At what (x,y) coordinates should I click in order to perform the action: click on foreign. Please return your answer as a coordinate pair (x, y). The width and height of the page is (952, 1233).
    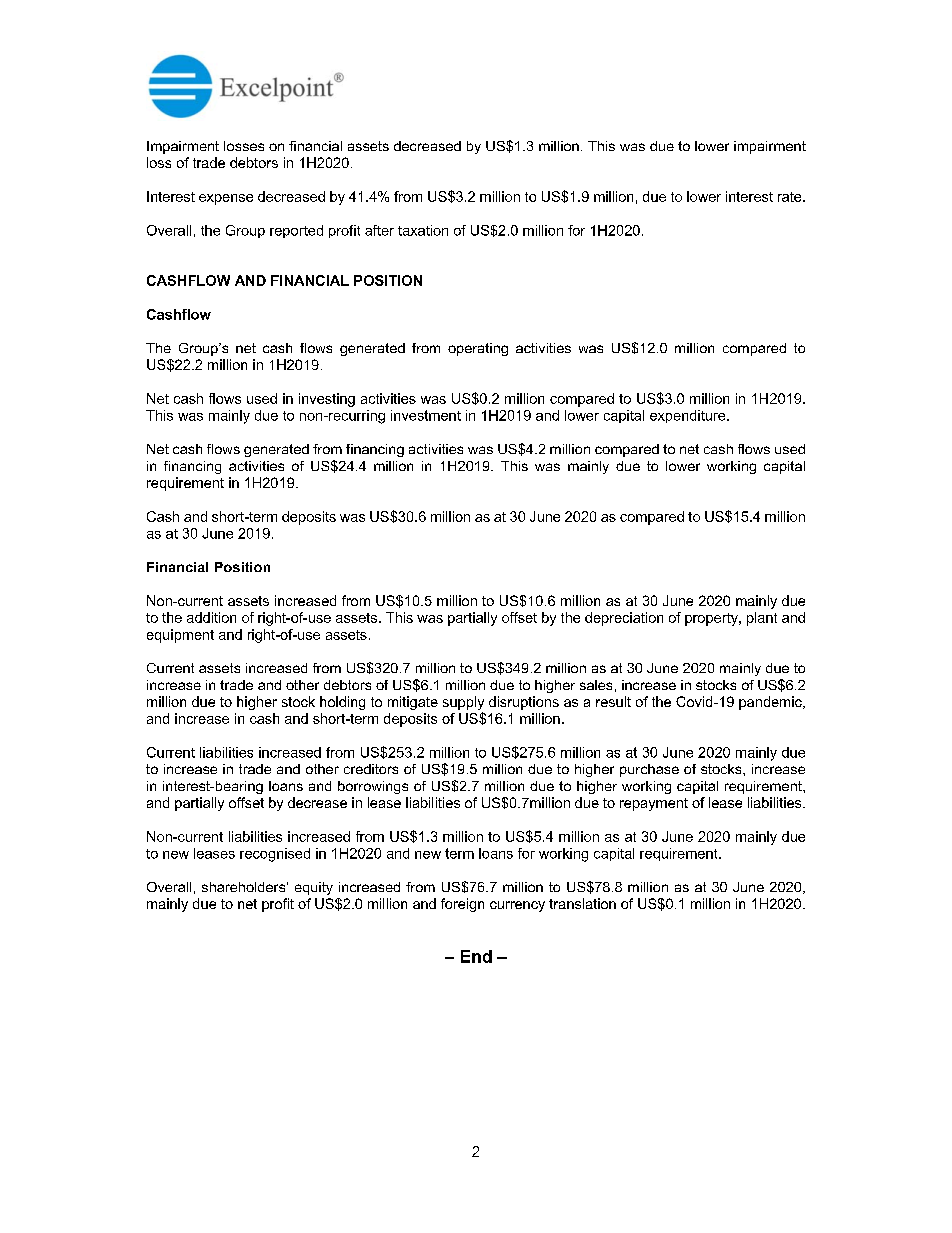
    Looking at the image, I should click on (462, 905).
